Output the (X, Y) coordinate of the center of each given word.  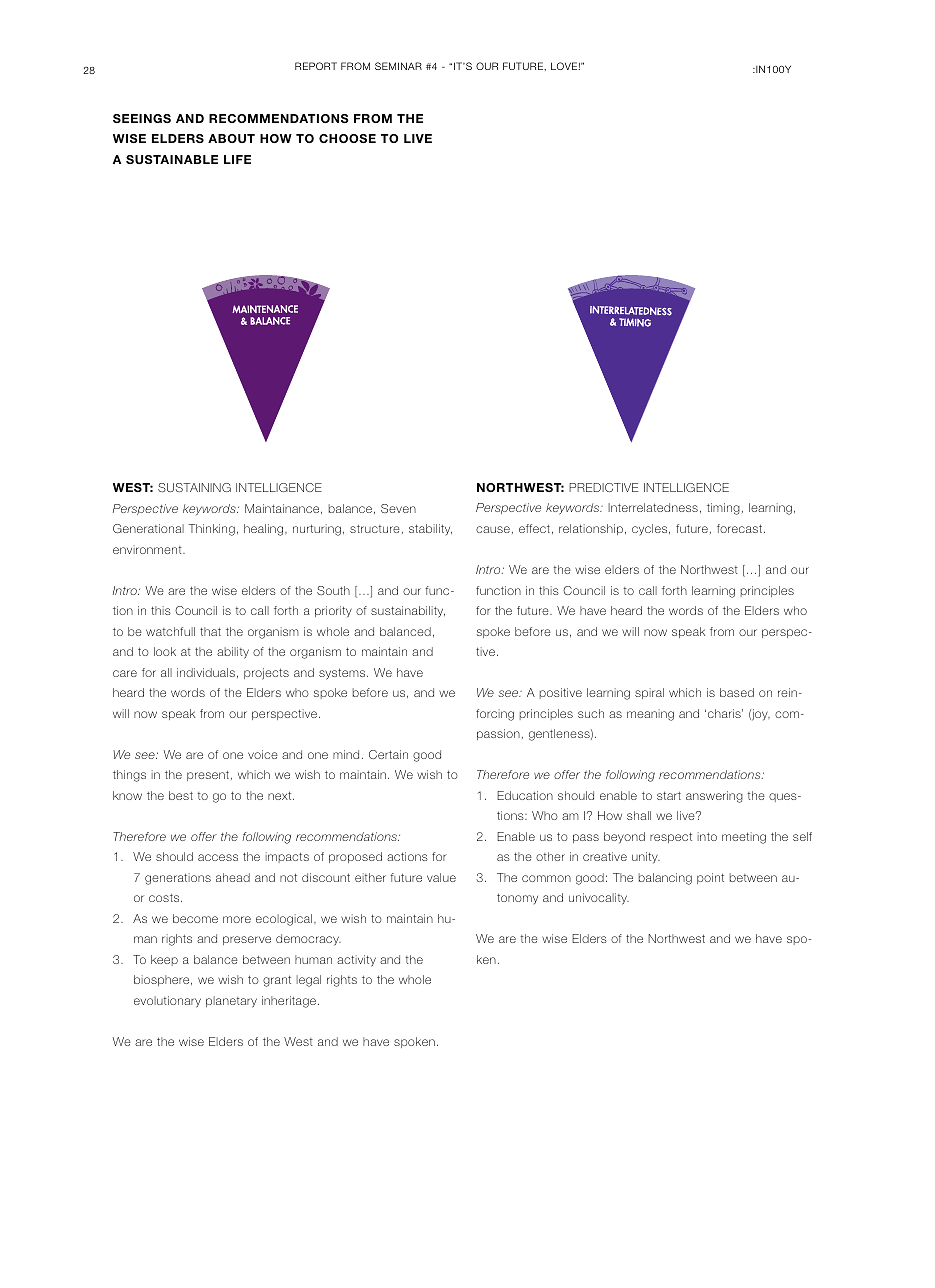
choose (347, 138)
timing (723, 509)
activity (356, 961)
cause (493, 529)
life (237, 159)
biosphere (163, 980)
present (208, 776)
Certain (388, 754)
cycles (651, 529)
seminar (398, 66)
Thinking (211, 530)
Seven (398, 508)
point (710, 878)
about (231, 138)
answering (714, 797)
